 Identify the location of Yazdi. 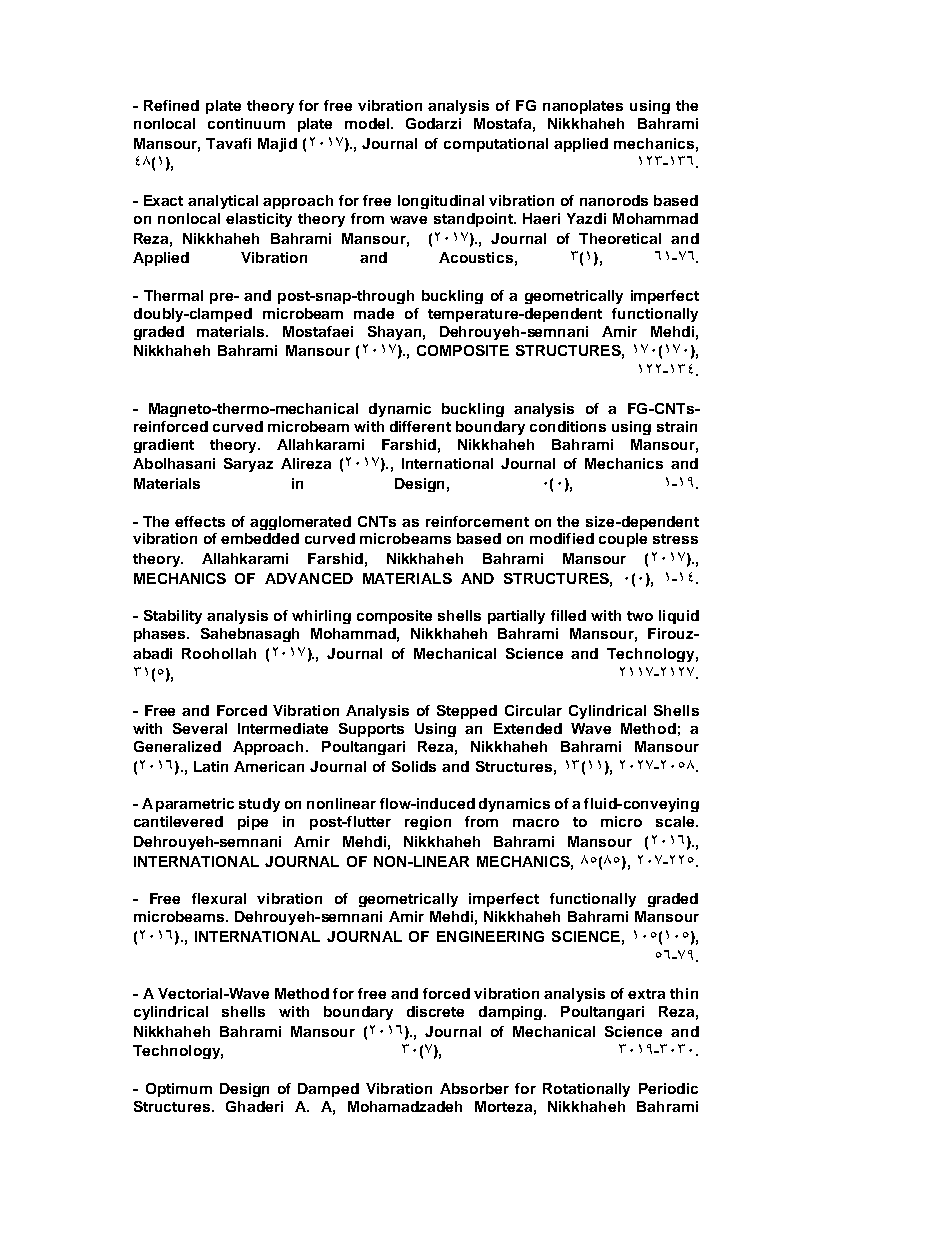
(586, 218).
